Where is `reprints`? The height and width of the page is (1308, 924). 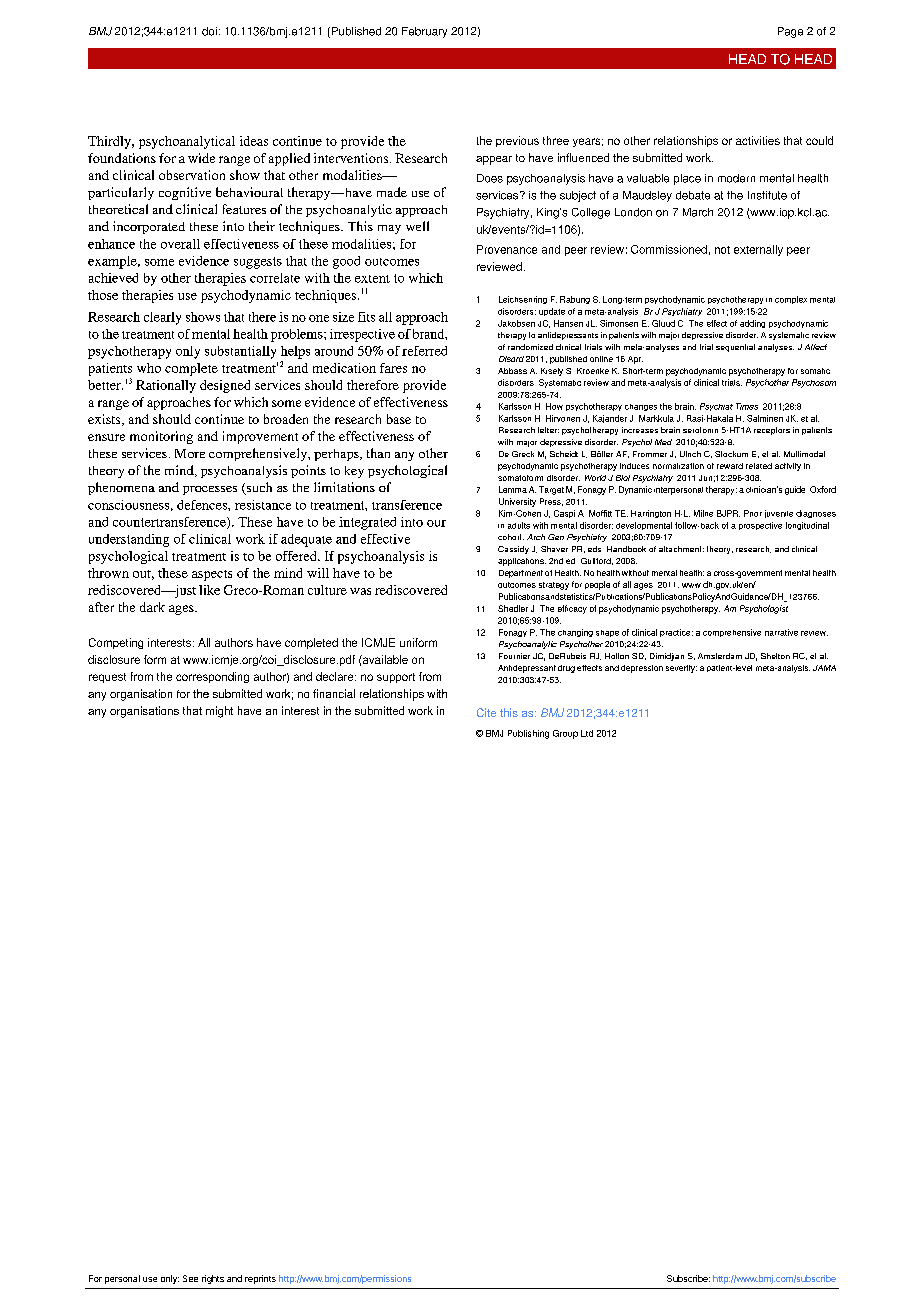 reprints is located at coordinates (260, 1279).
